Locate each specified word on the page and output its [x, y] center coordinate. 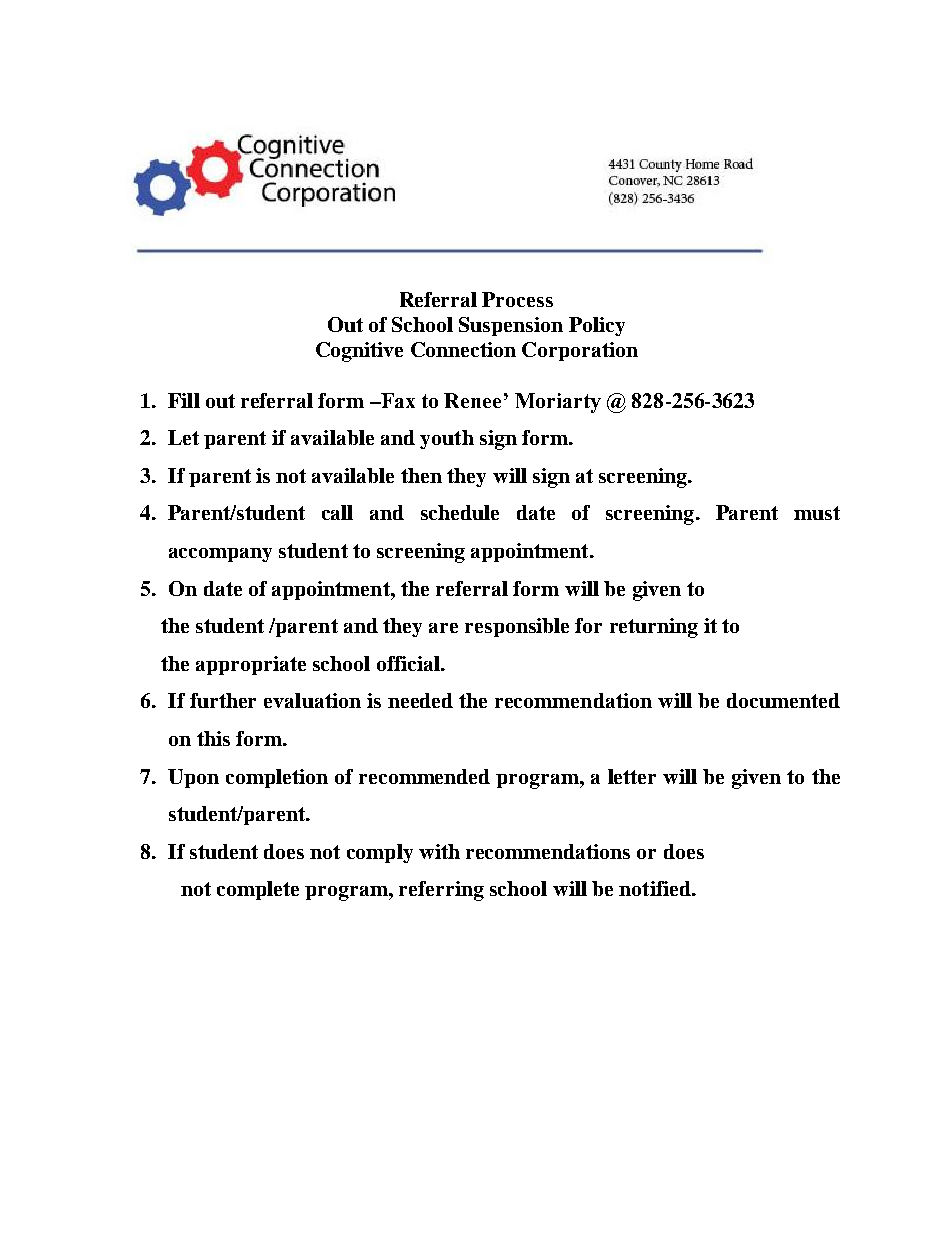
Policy [597, 326]
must [817, 513]
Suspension [511, 326]
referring [441, 891]
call [337, 512]
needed [420, 700]
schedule [460, 512]
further [223, 700]
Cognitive [359, 352]
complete [258, 890]
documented [783, 700]
